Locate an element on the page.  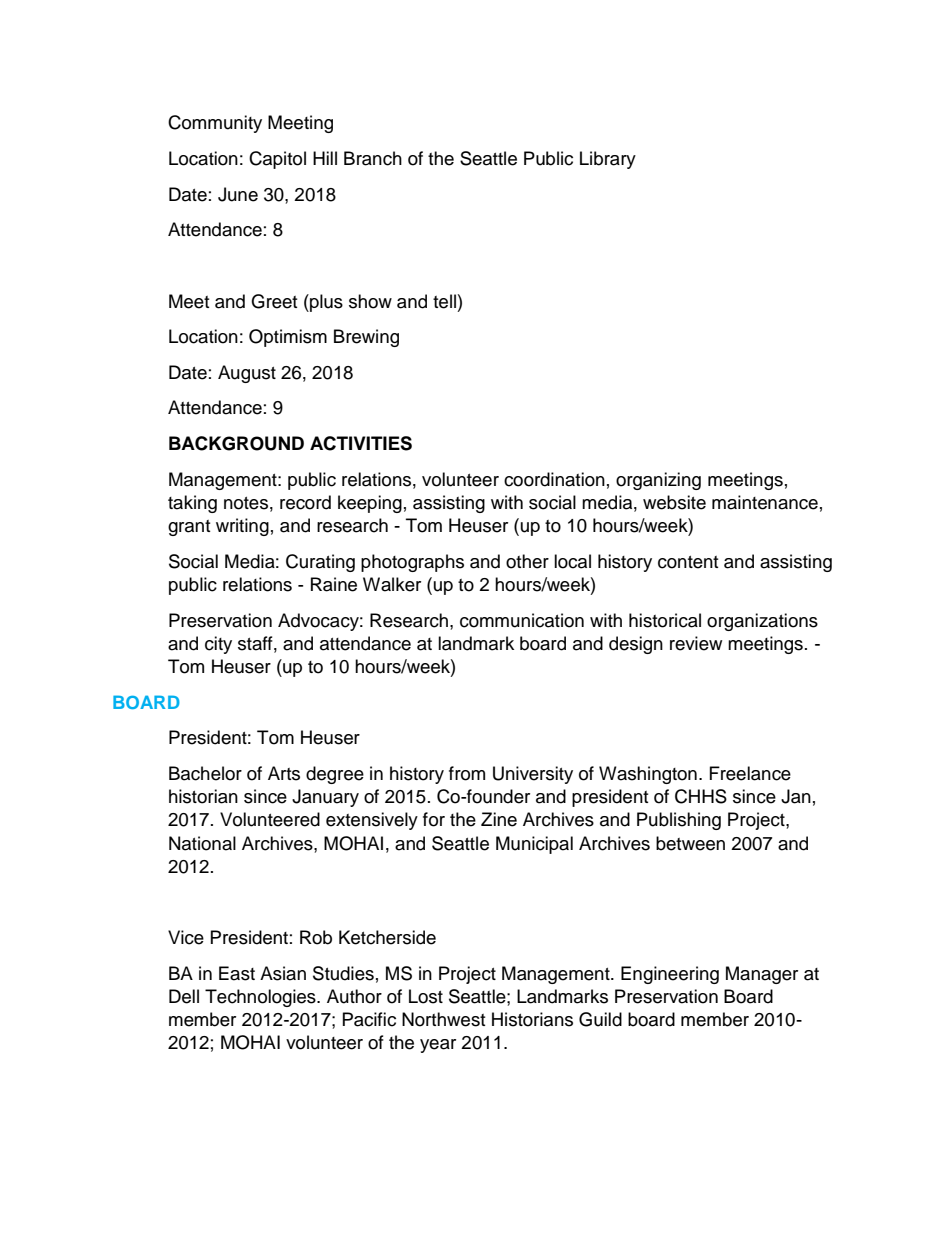
BACKGROUND is located at coordinates (236, 443).
